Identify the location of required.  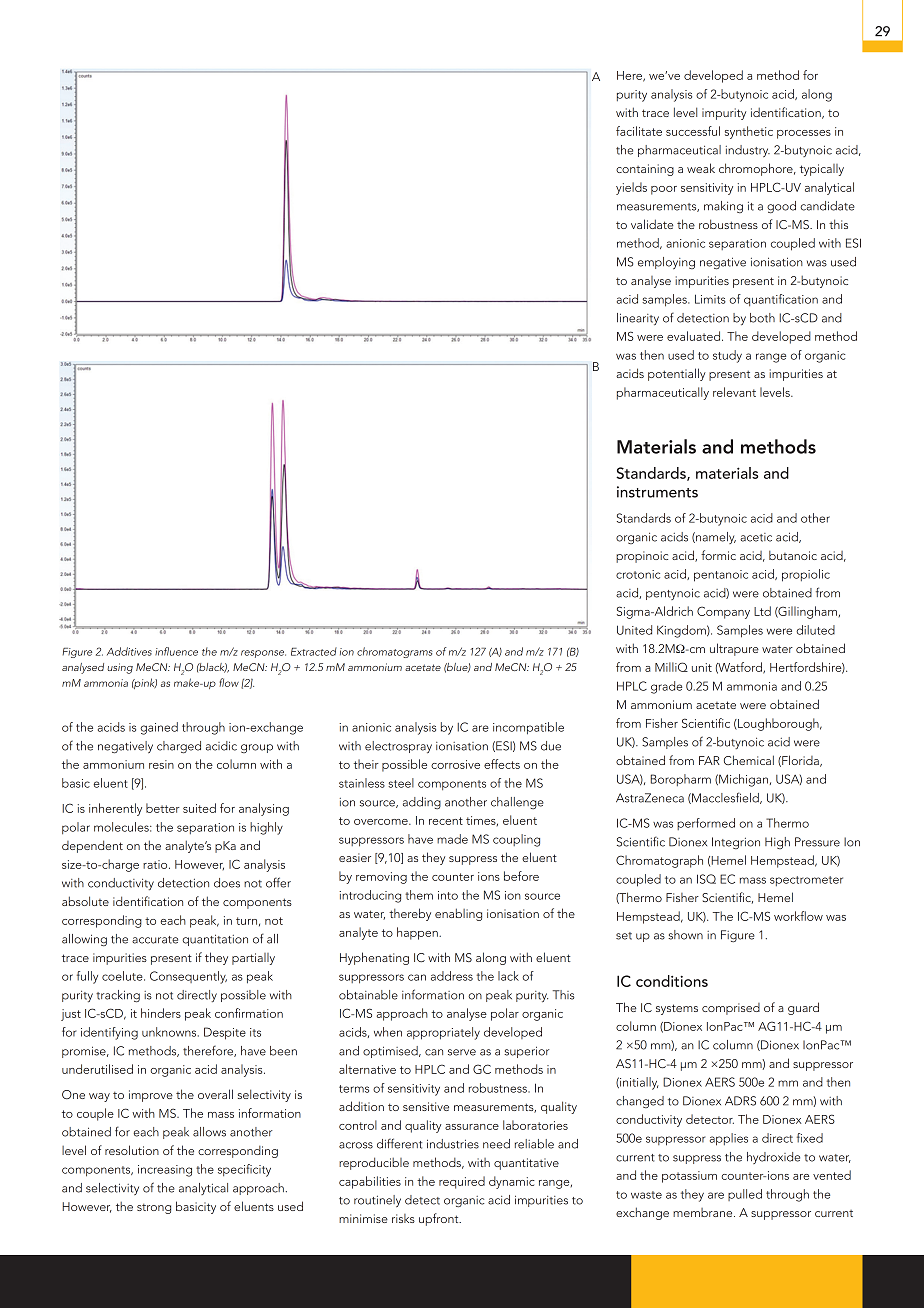
(462, 1182).
